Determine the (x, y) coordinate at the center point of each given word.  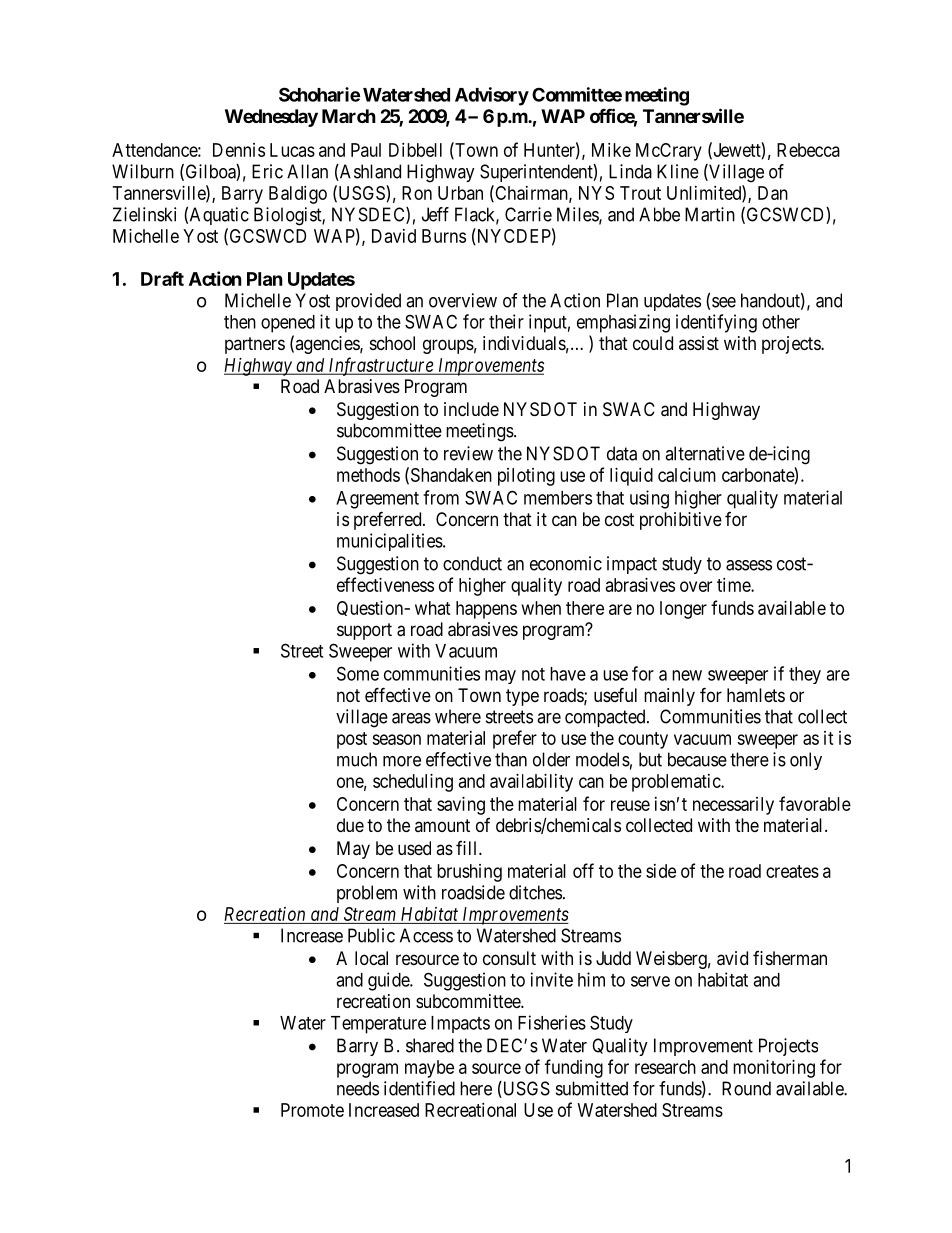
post (352, 740)
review (468, 453)
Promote (312, 1110)
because (697, 759)
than (511, 759)
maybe (429, 1069)
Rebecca (808, 150)
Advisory (492, 96)
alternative (705, 453)
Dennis (239, 150)
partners (255, 345)
